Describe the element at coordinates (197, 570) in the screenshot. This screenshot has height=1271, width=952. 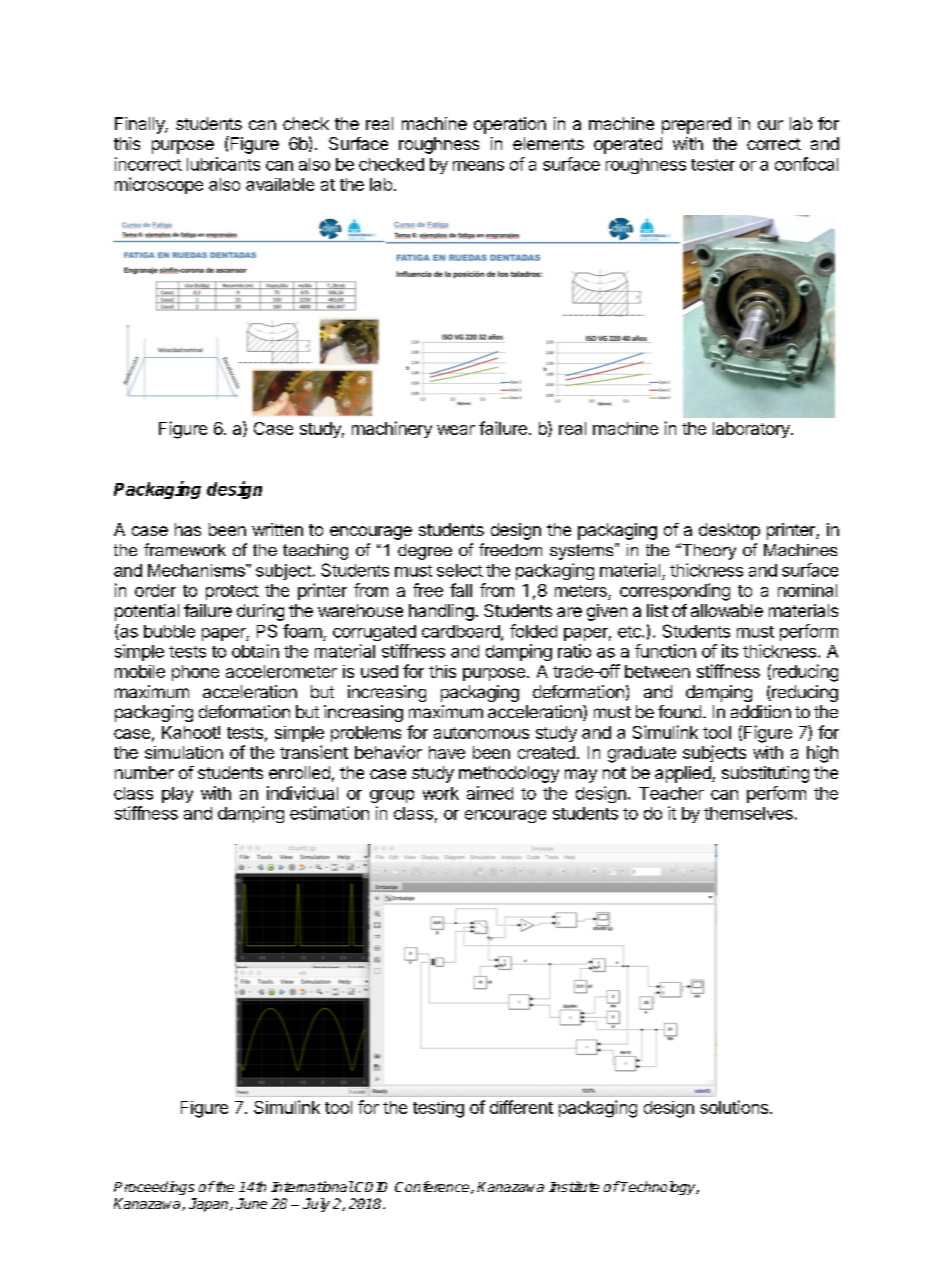
I see `Mechanisms` at that location.
